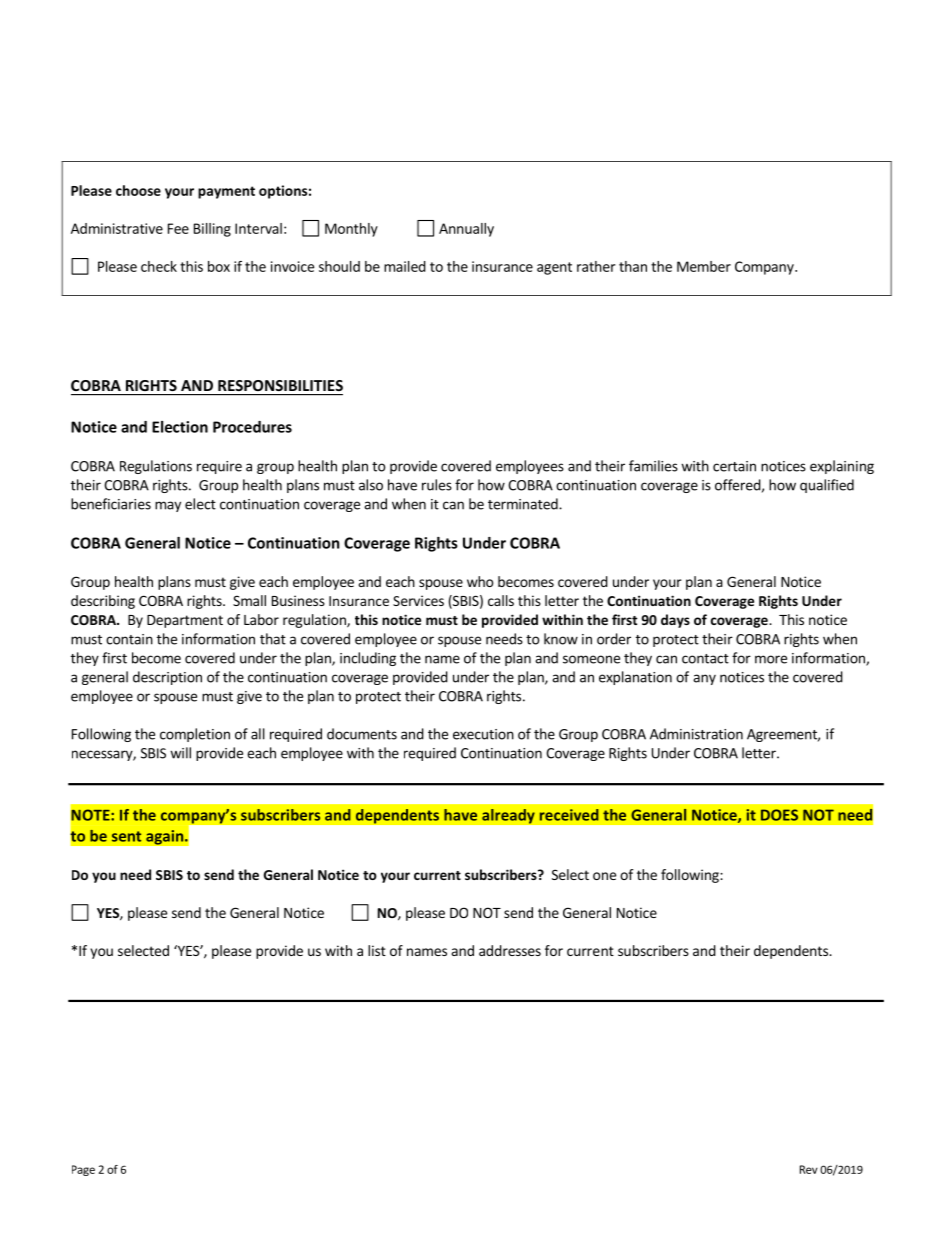 This screenshot has height=1233, width=952. I want to click on Page, so click(83, 1170).
